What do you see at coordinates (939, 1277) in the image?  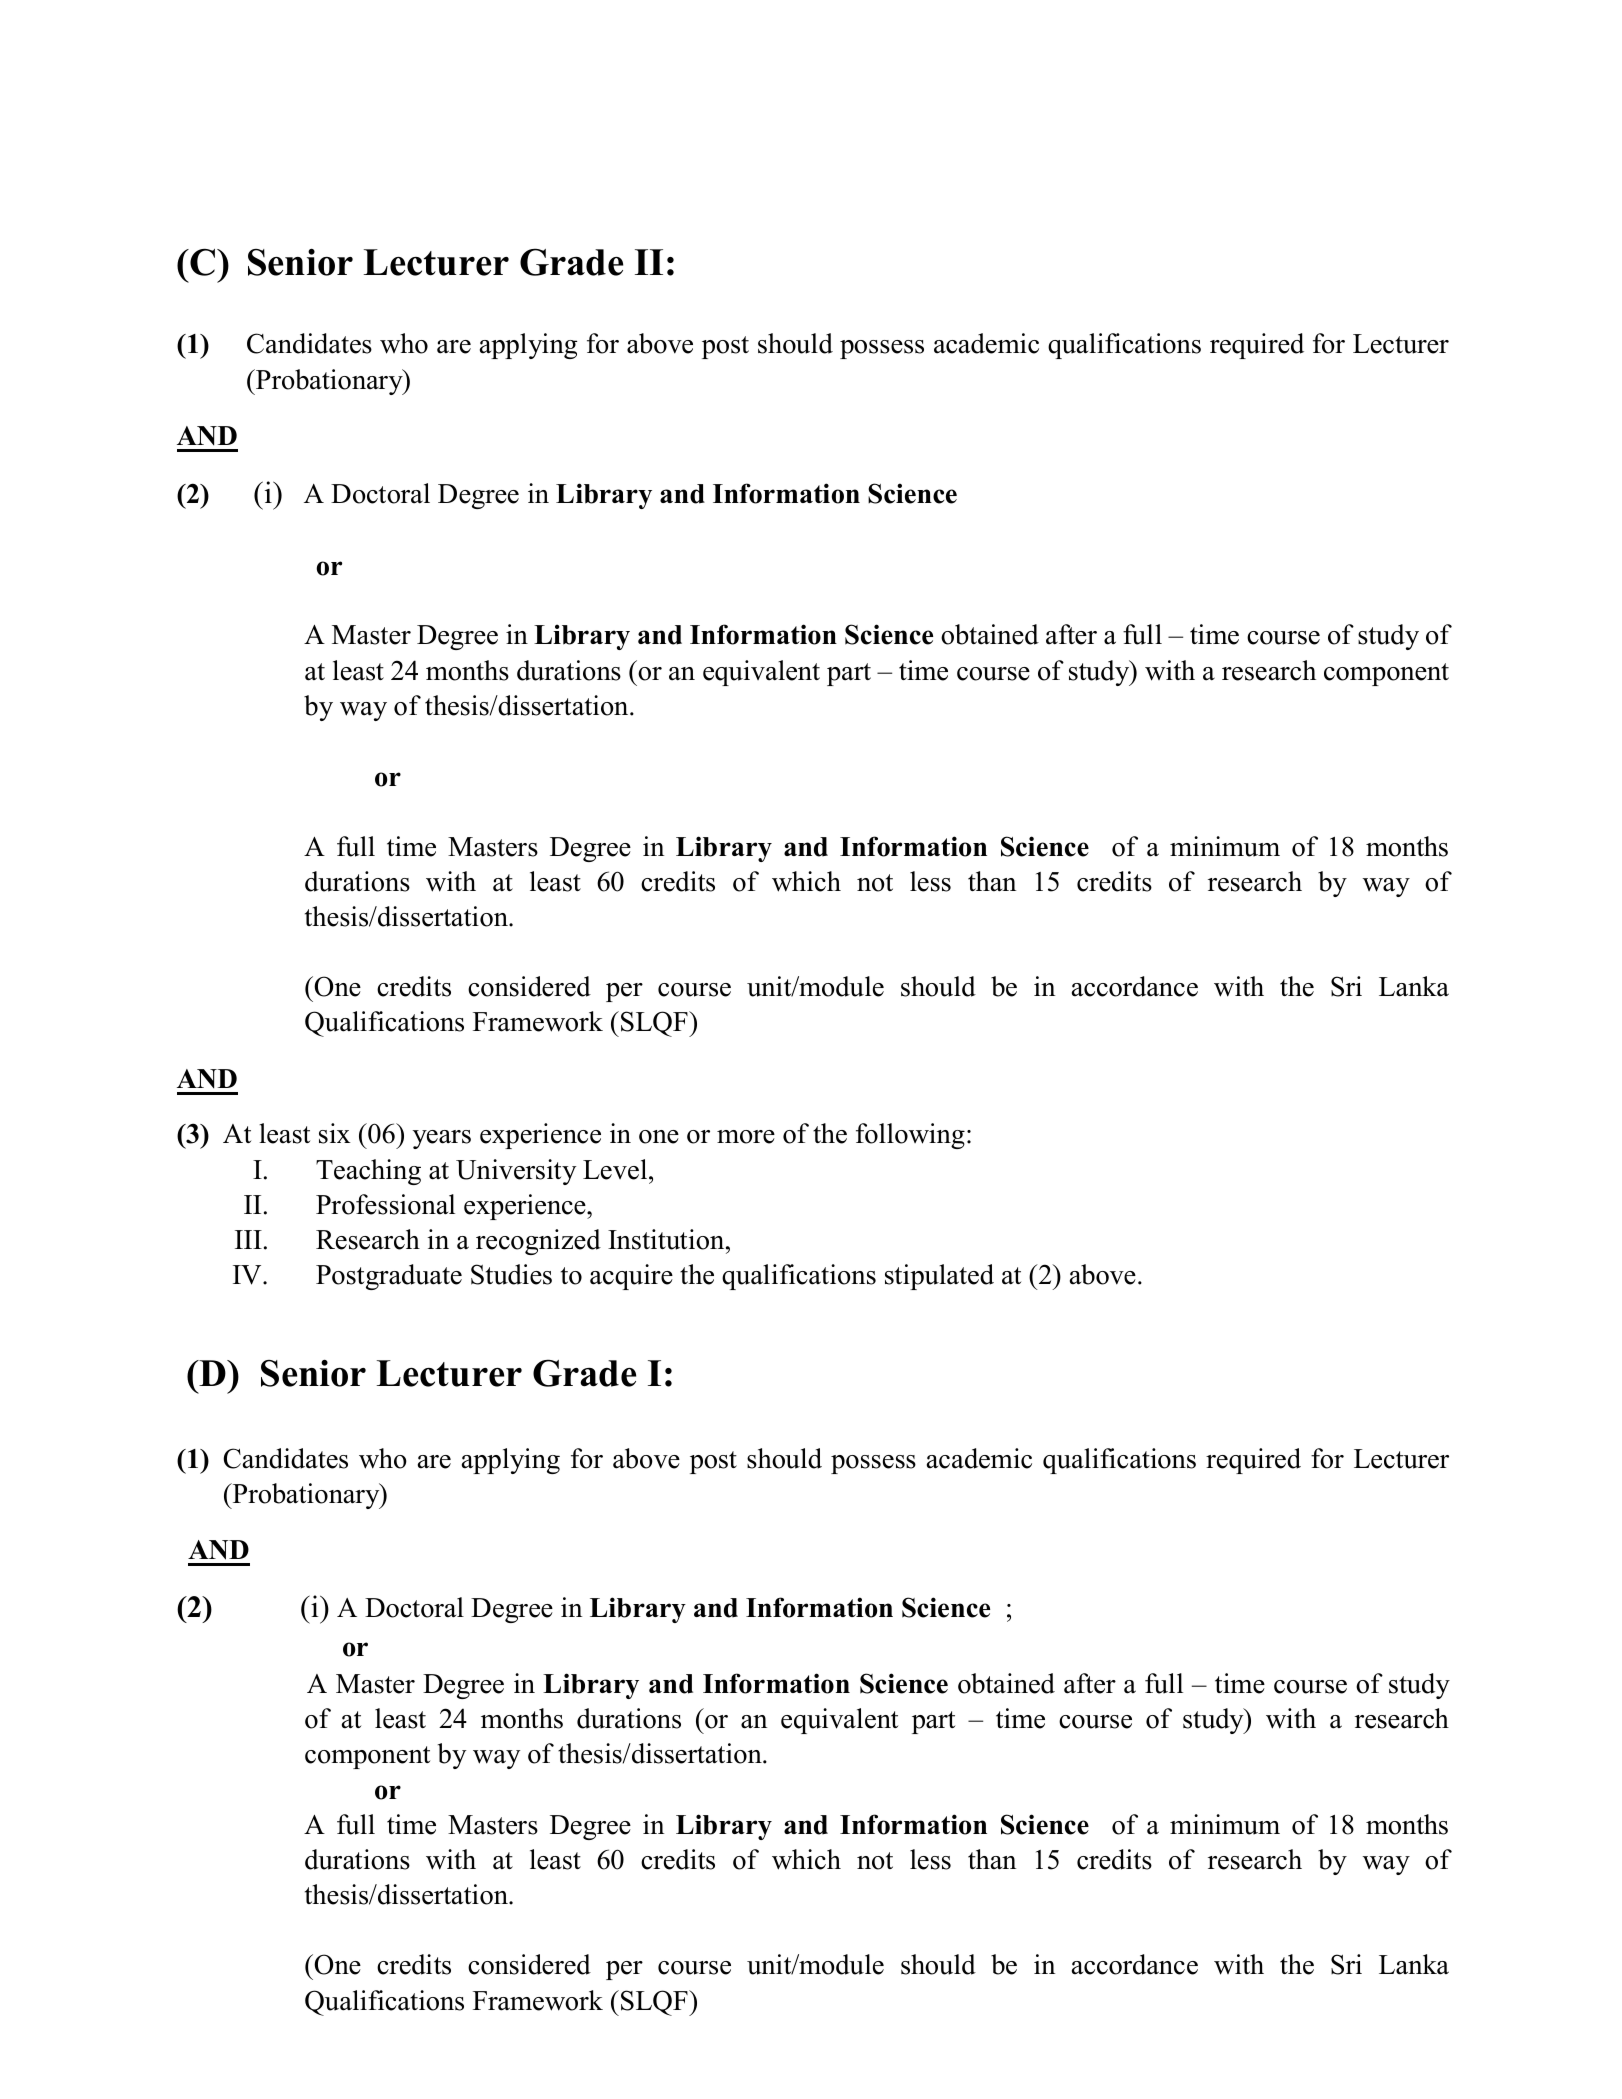 I see `stipulated` at bounding box center [939, 1277].
